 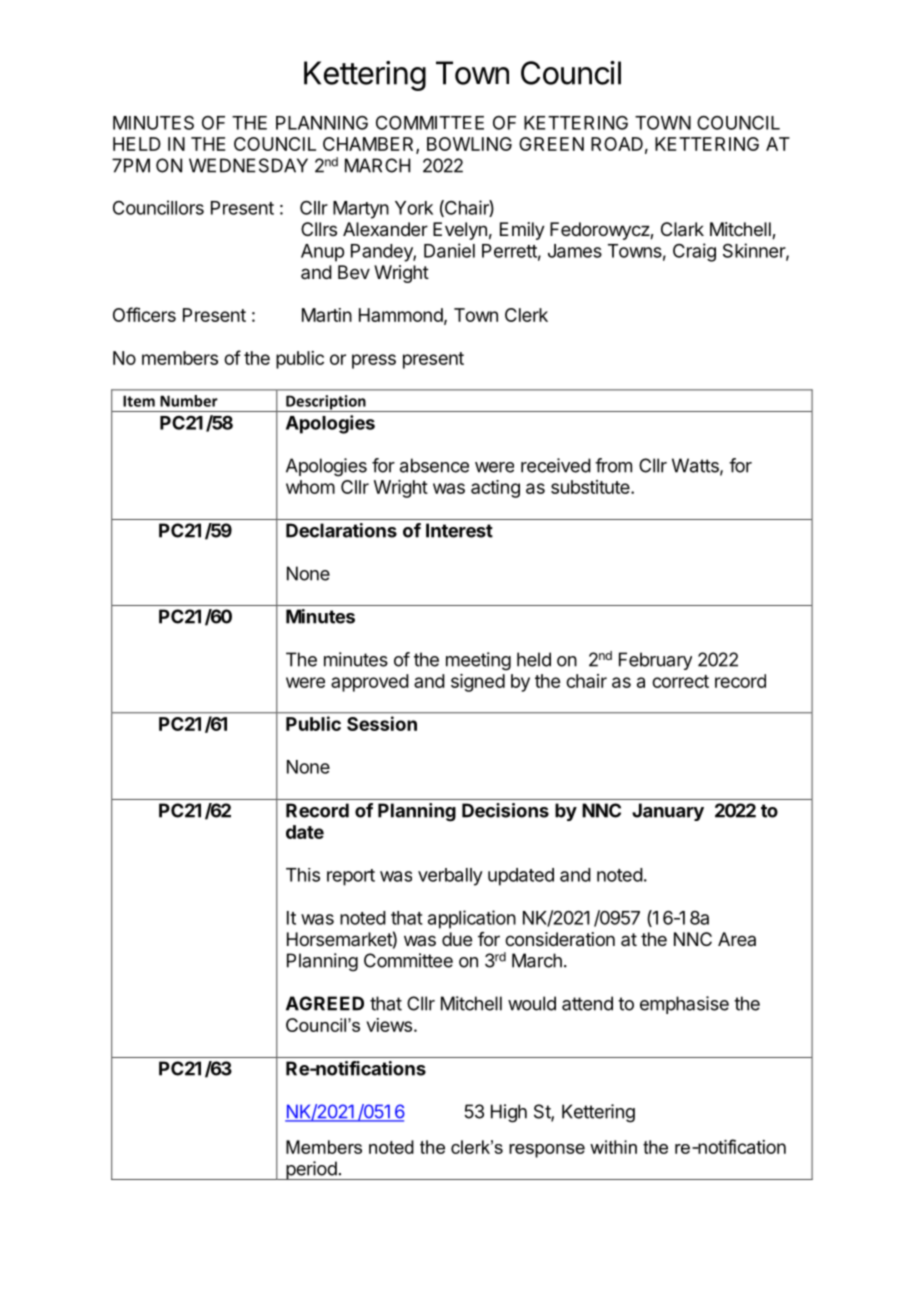 What do you see at coordinates (414, 208) in the image?
I see `York` at bounding box center [414, 208].
